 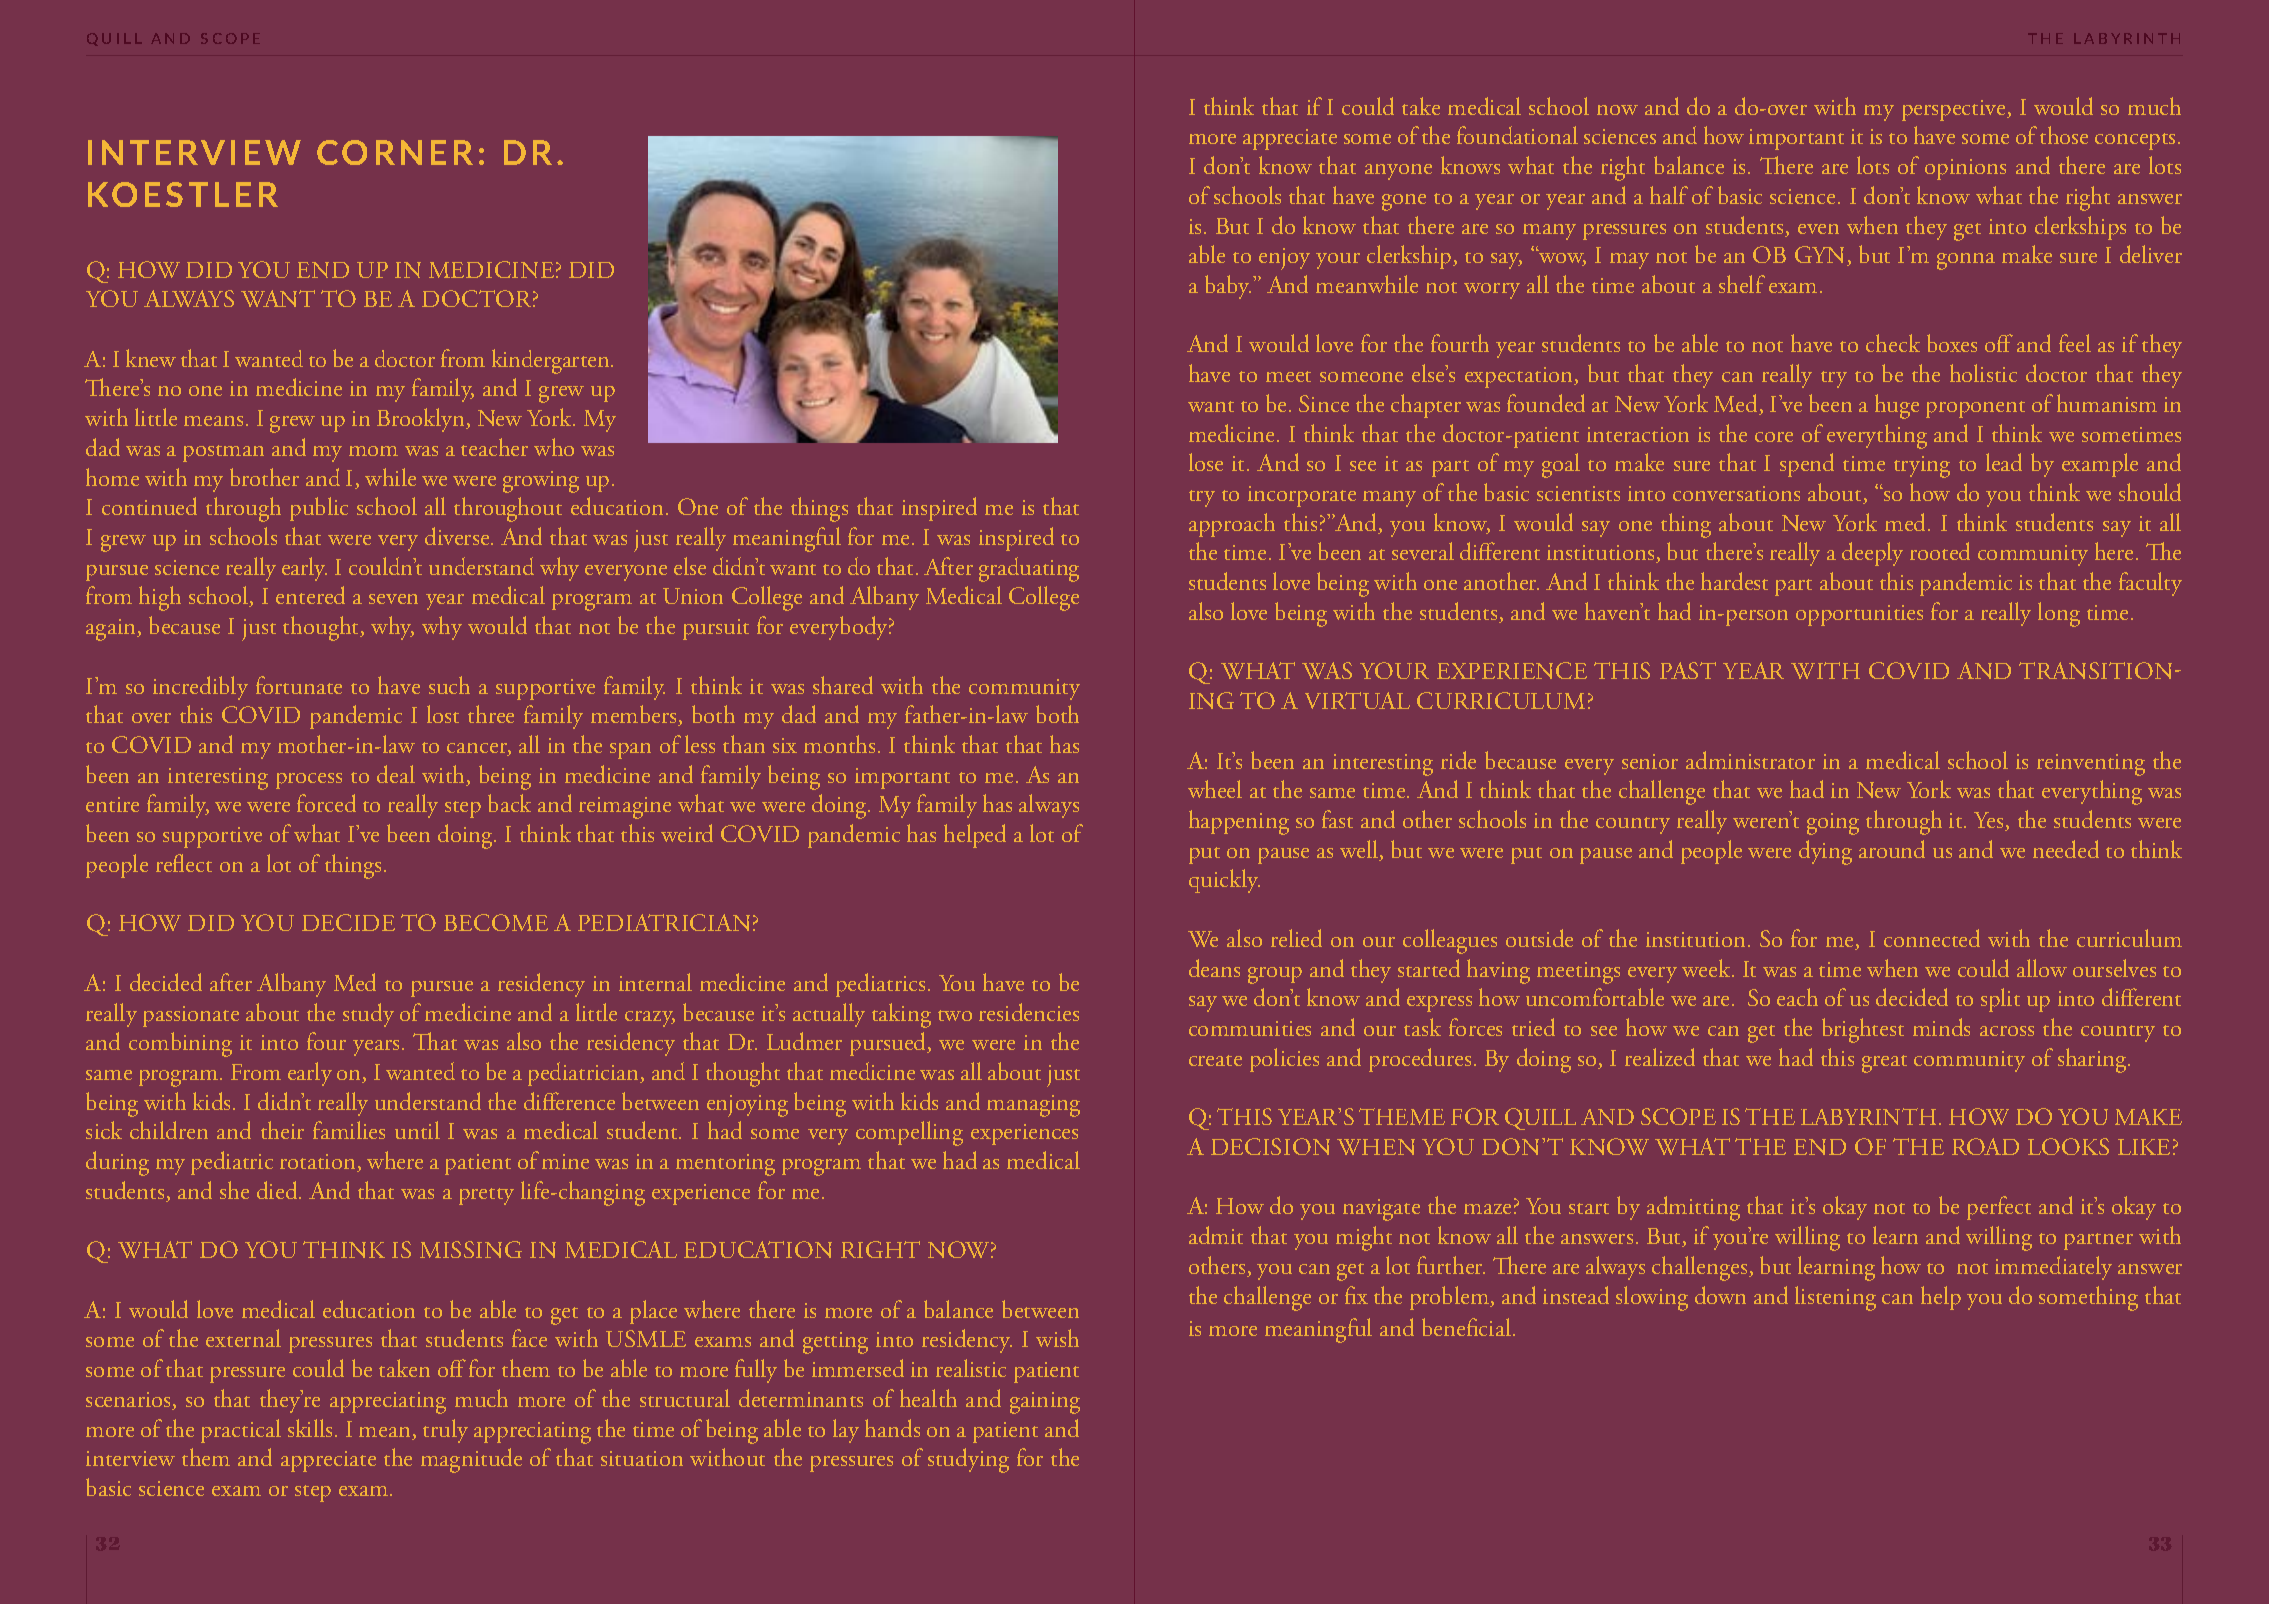 I want to click on knew, so click(x=151, y=358).
